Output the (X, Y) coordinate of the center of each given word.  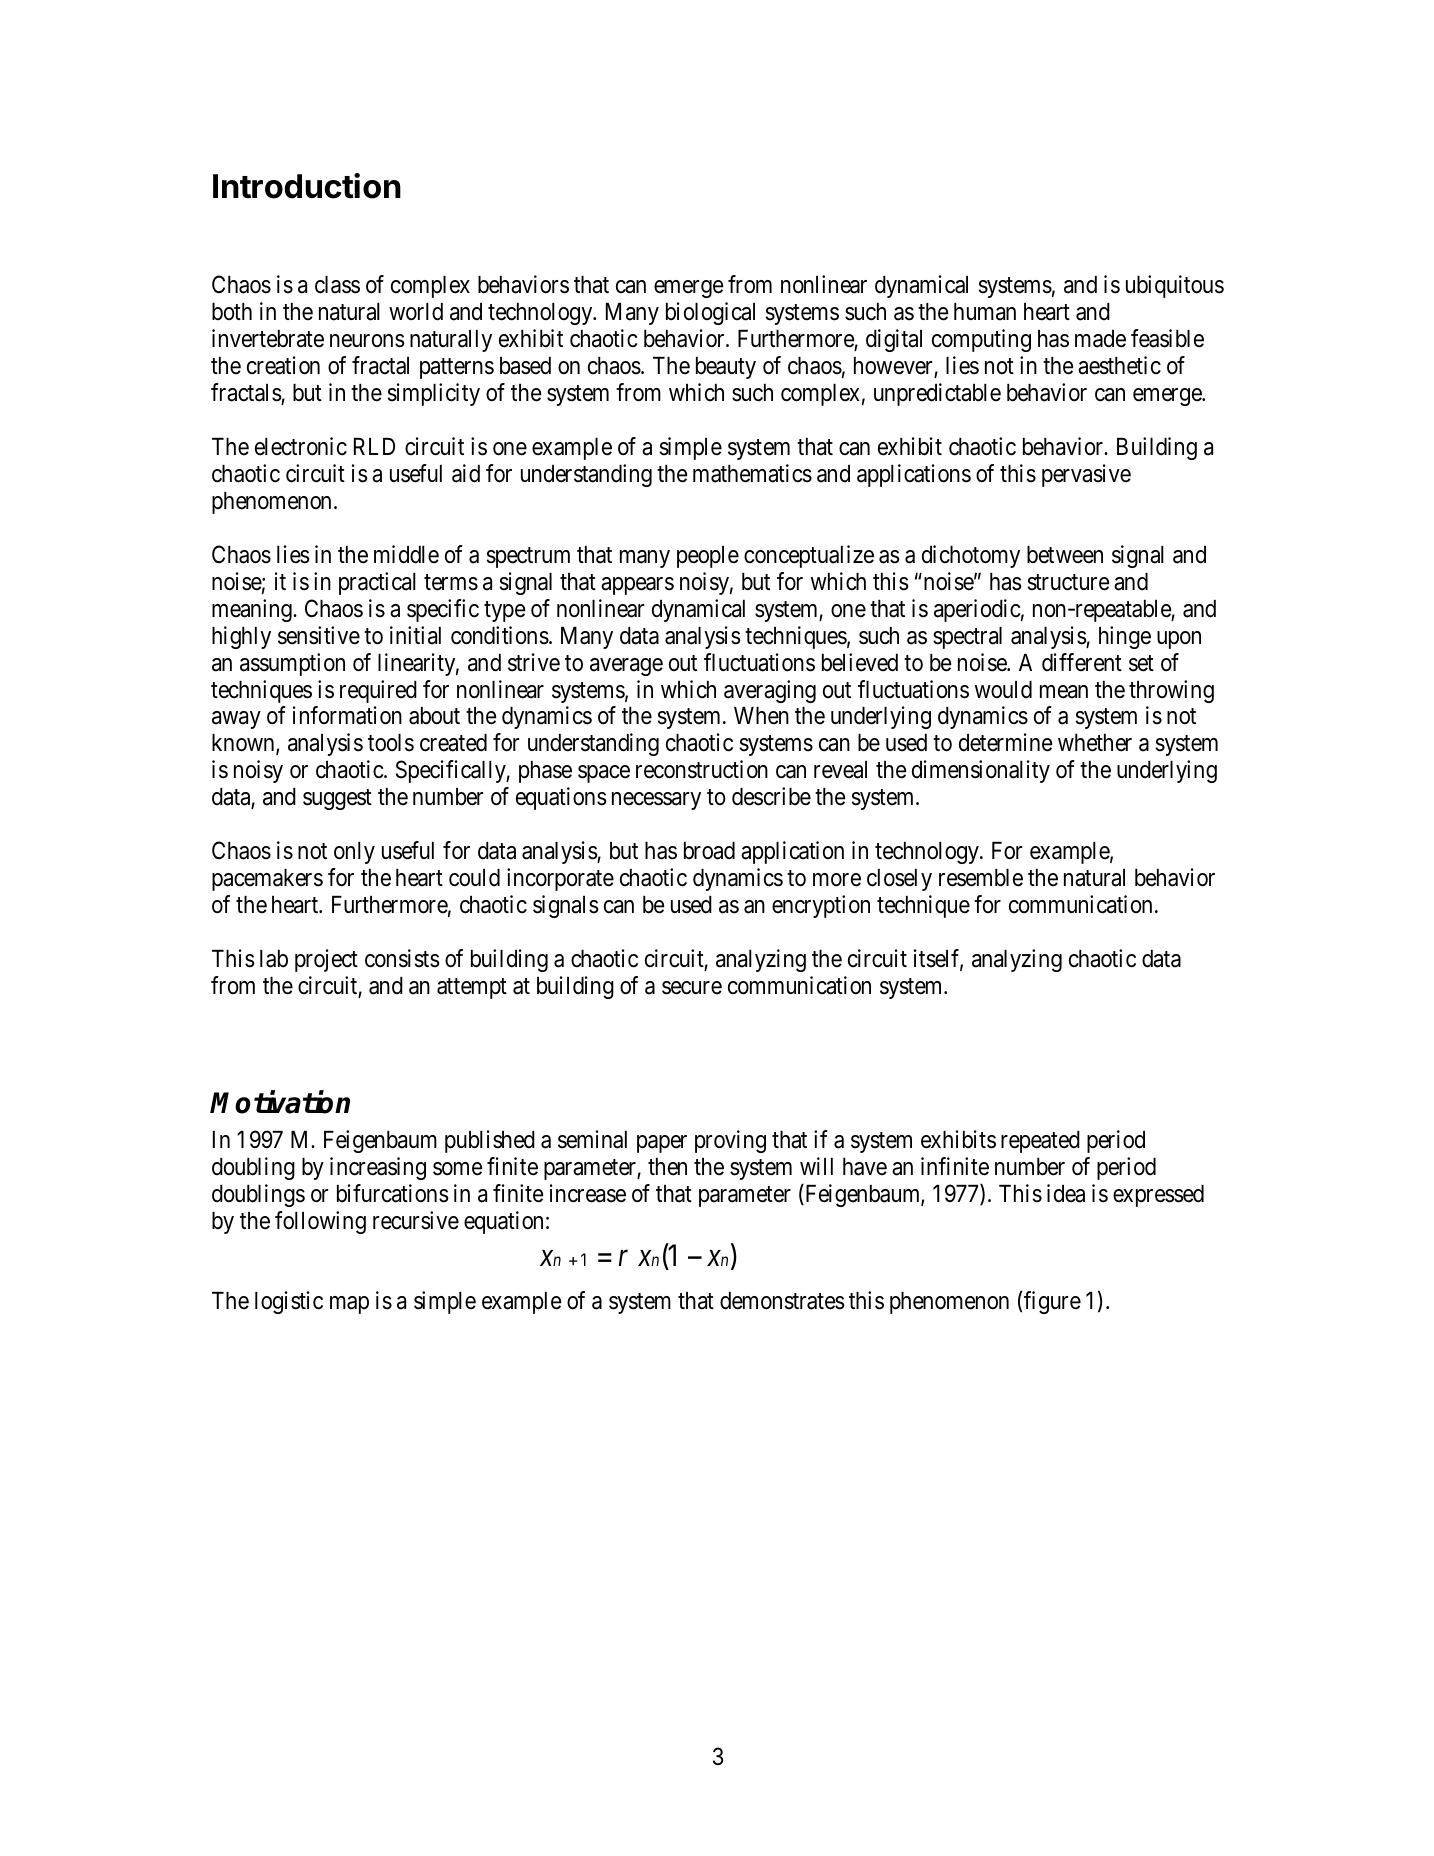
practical (377, 583)
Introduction (307, 186)
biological (710, 313)
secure (692, 988)
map (349, 1305)
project (326, 960)
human (985, 312)
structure (1069, 582)
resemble (981, 878)
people (708, 557)
